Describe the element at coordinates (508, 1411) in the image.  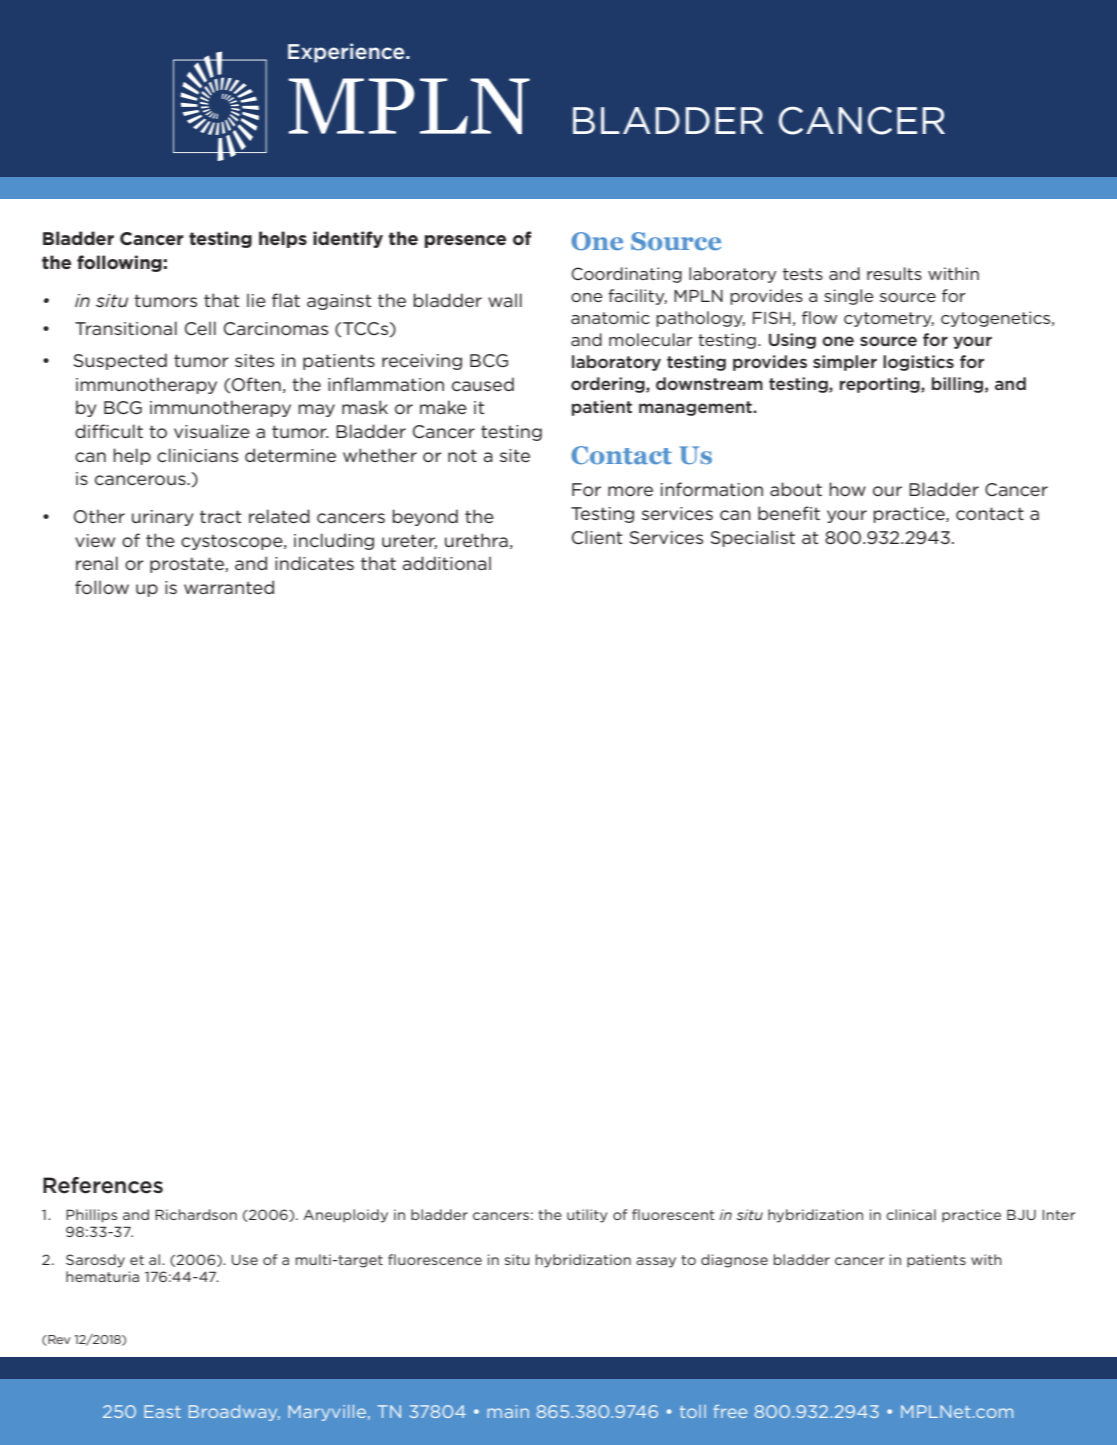
I see `main` at that location.
